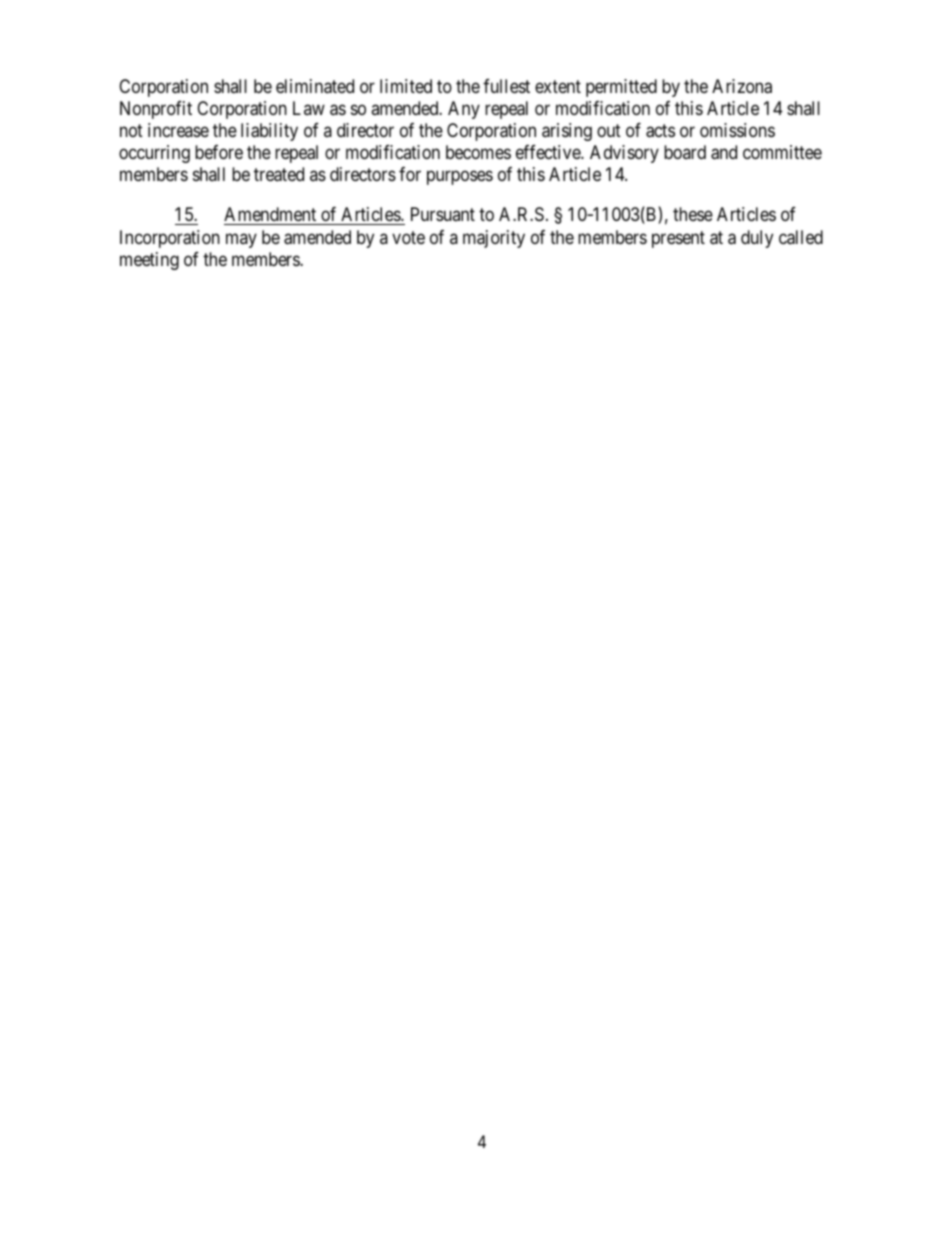 Image resolution: width=952 pixels, height=1233 pixels. Describe the element at coordinates (219, 152) in the document. I see `before` at that location.
